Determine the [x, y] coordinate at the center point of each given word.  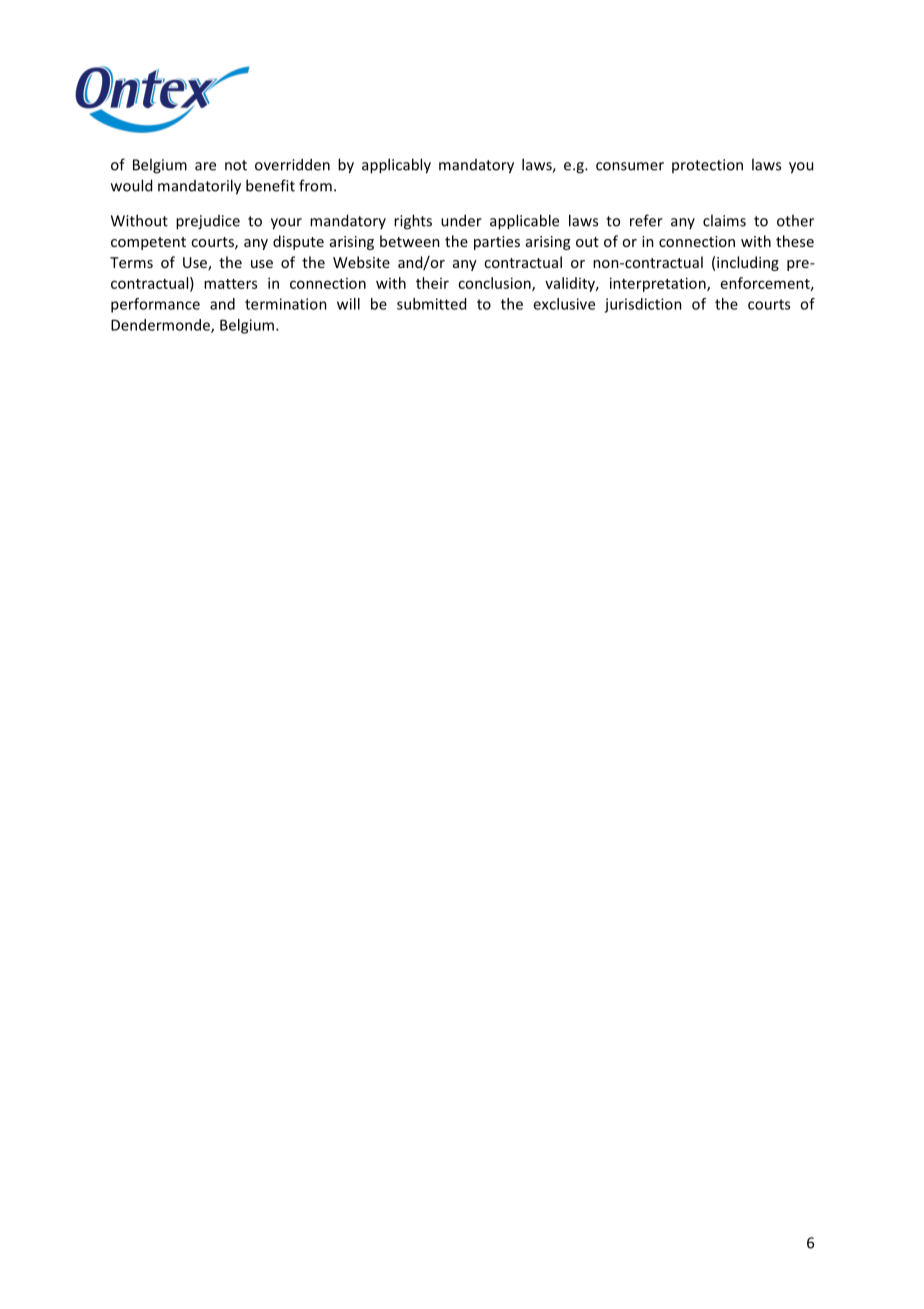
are [205, 166]
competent [148, 243]
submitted [431, 304]
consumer [630, 166]
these [795, 241]
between [410, 241]
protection [707, 166]
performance [155, 305]
